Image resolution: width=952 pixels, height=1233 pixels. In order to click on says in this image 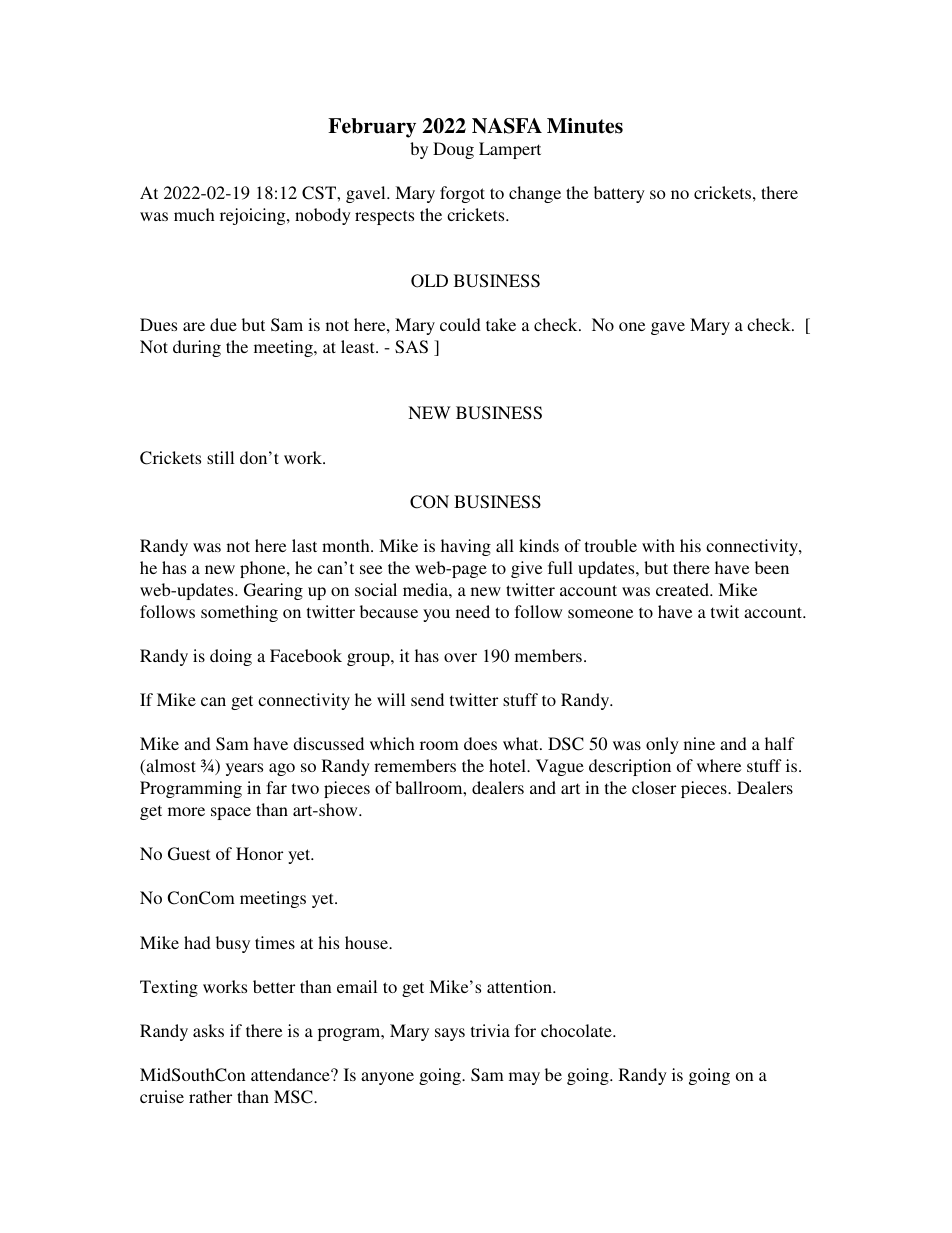, I will do `click(450, 1034)`.
